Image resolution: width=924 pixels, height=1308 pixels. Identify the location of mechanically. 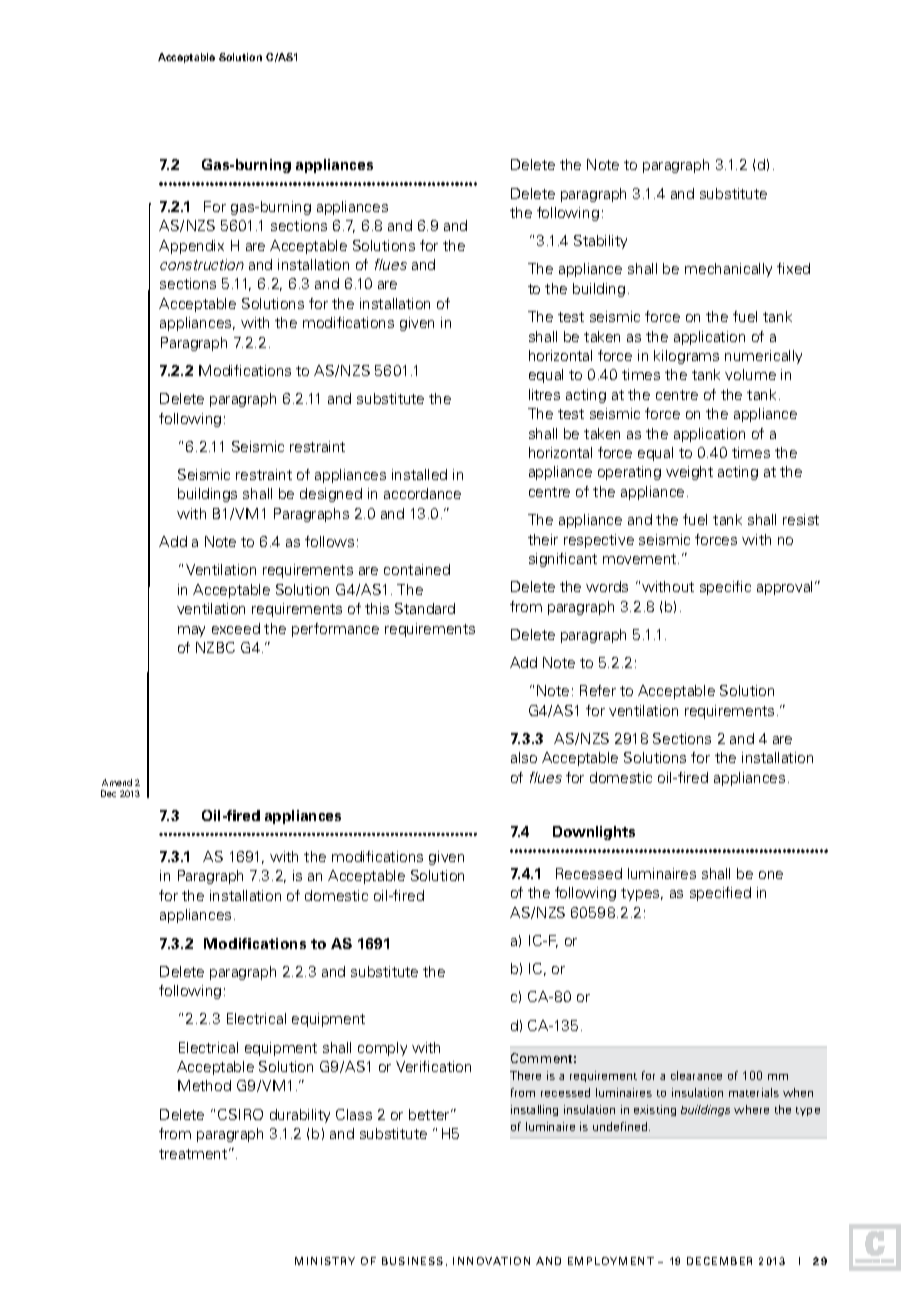
(728, 270).
